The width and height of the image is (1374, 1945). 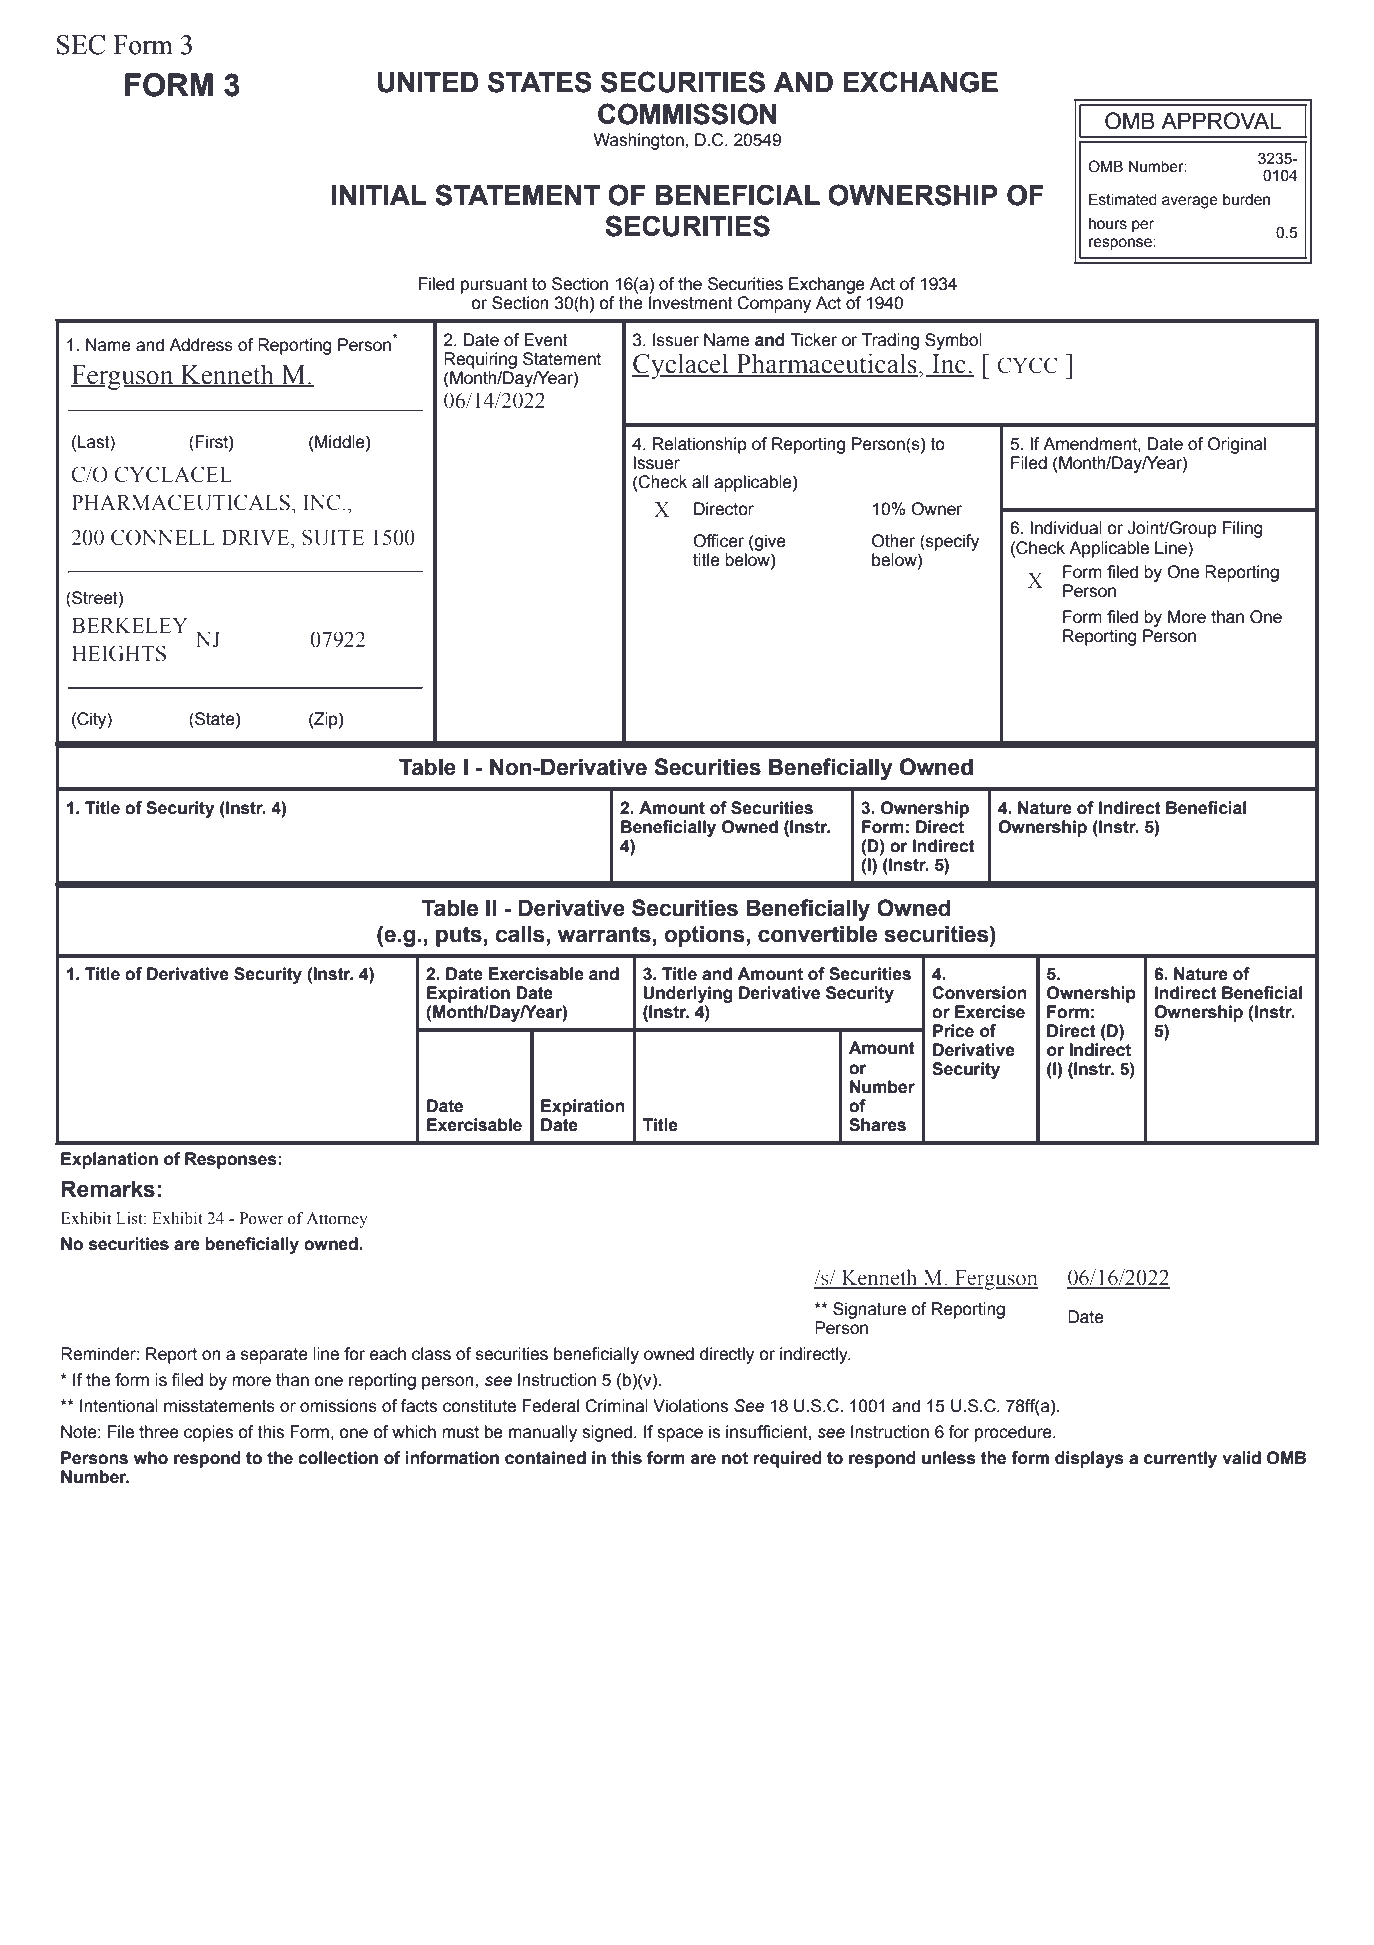 What do you see at coordinates (604, 934) in the image?
I see `warrants` at bounding box center [604, 934].
